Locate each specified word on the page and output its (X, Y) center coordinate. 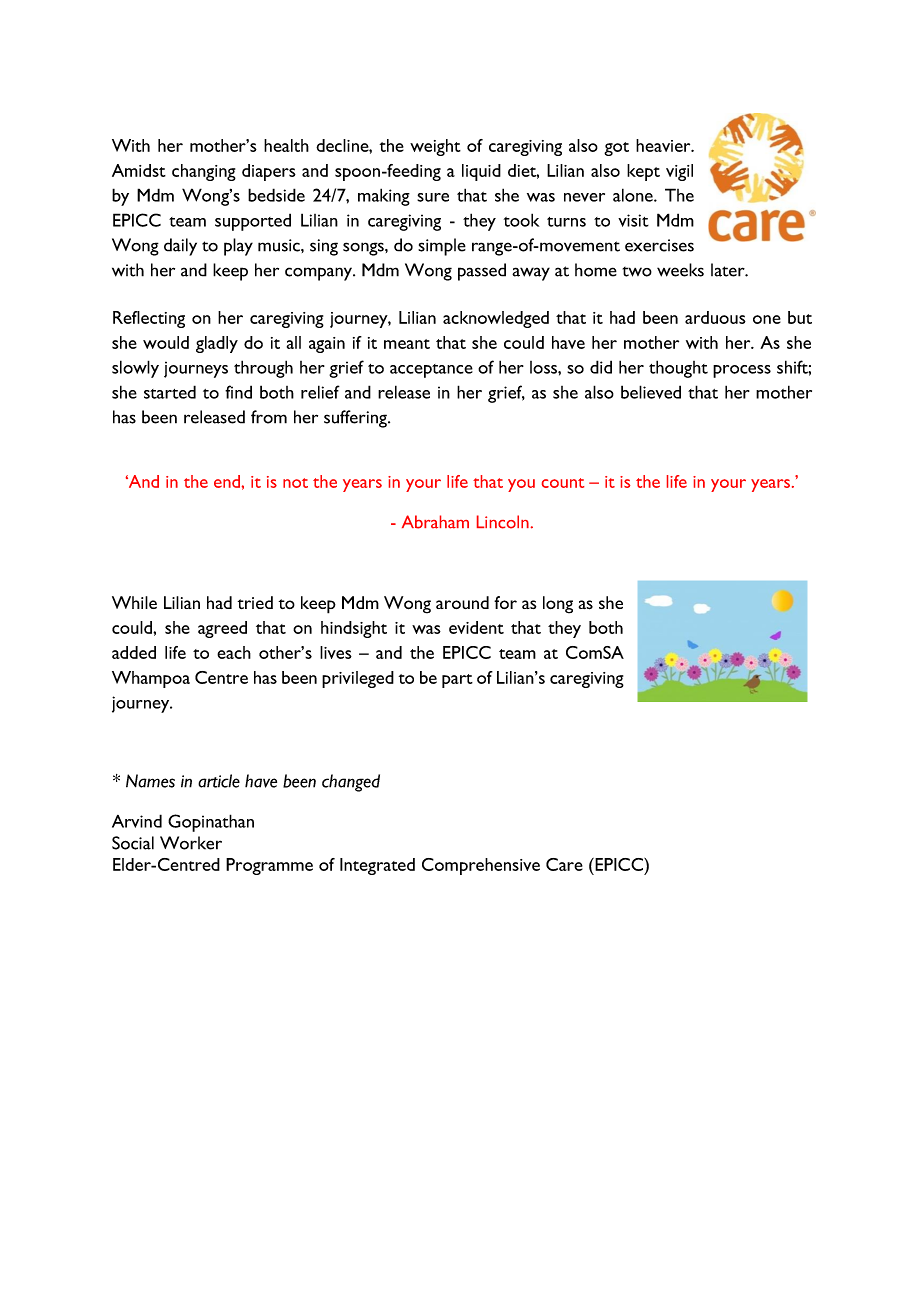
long (558, 605)
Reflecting (149, 319)
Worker (191, 843)
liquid (481, 172)
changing (204, 172)
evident (476, 627)
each (234, 652)
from (269, 417)
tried (255, 602)
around (462, 602)
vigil (679, 172)
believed (651, 392)
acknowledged (496, 319)
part (457, 681)
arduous (715, 317)
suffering (356, 419)
